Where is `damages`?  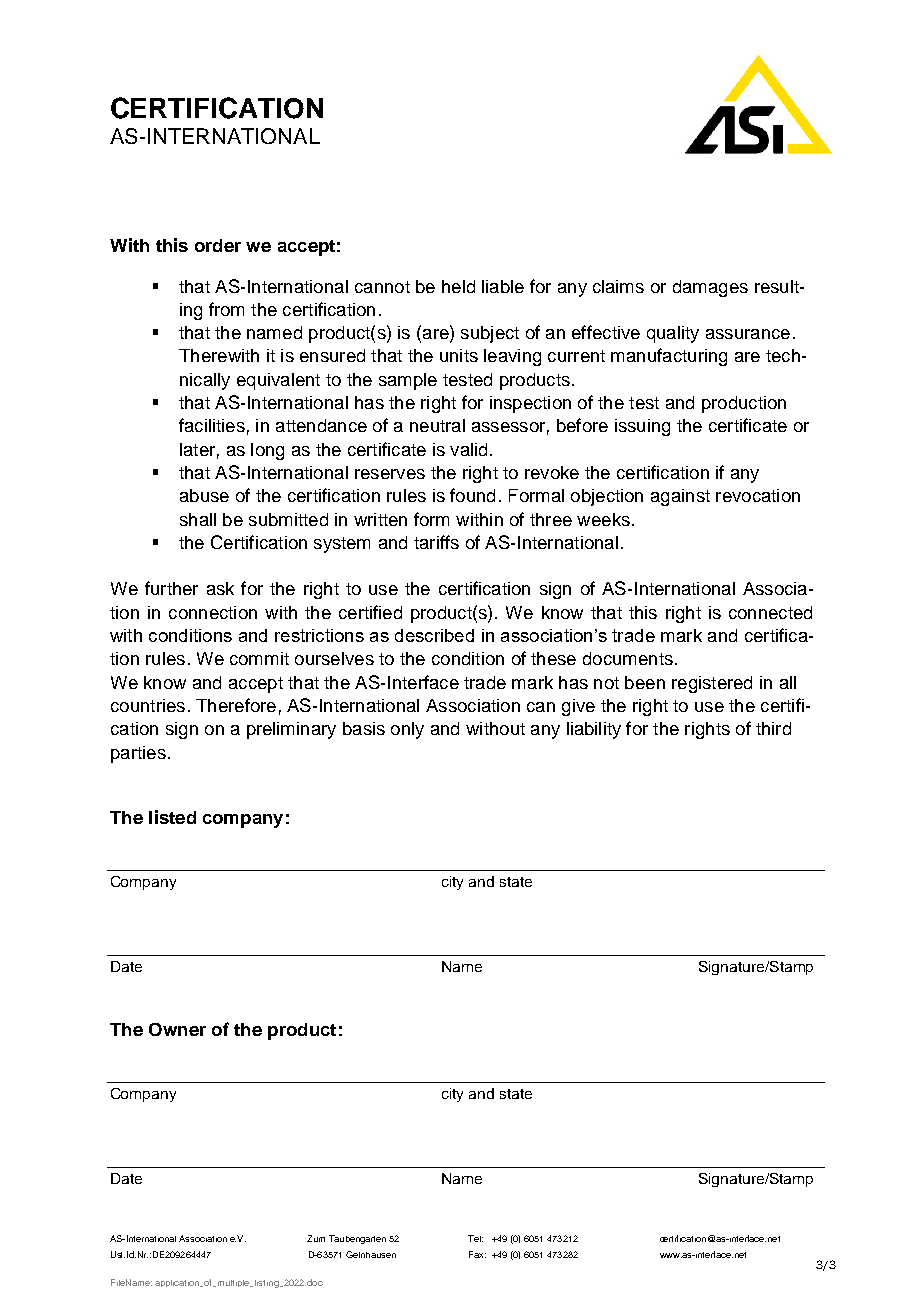
damages is located at coordinates (710, 288).
